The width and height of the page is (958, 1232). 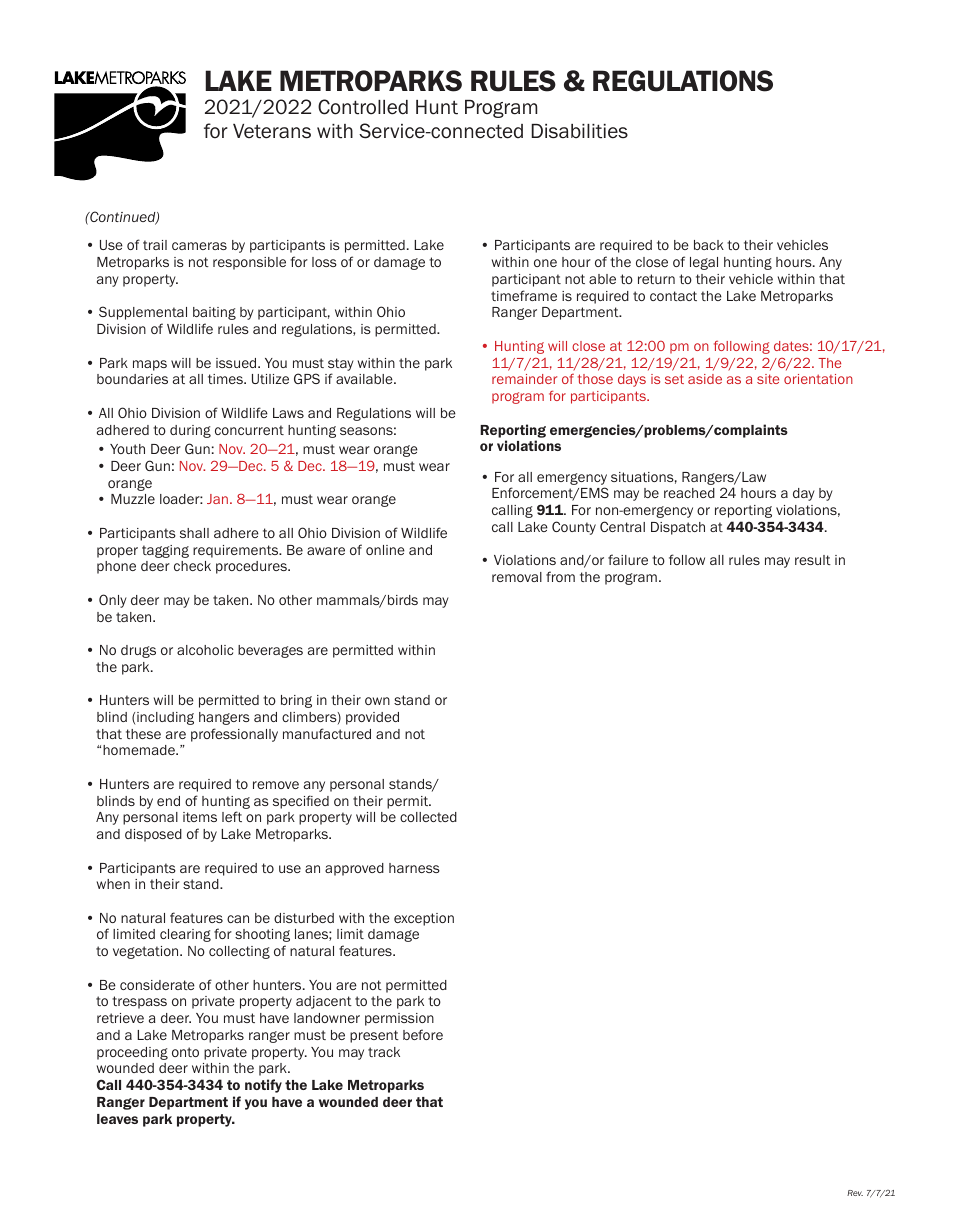 What do you see at coordinates (272, 131) in the page?
I see `Veterans` at bounding box center [272, 131].
